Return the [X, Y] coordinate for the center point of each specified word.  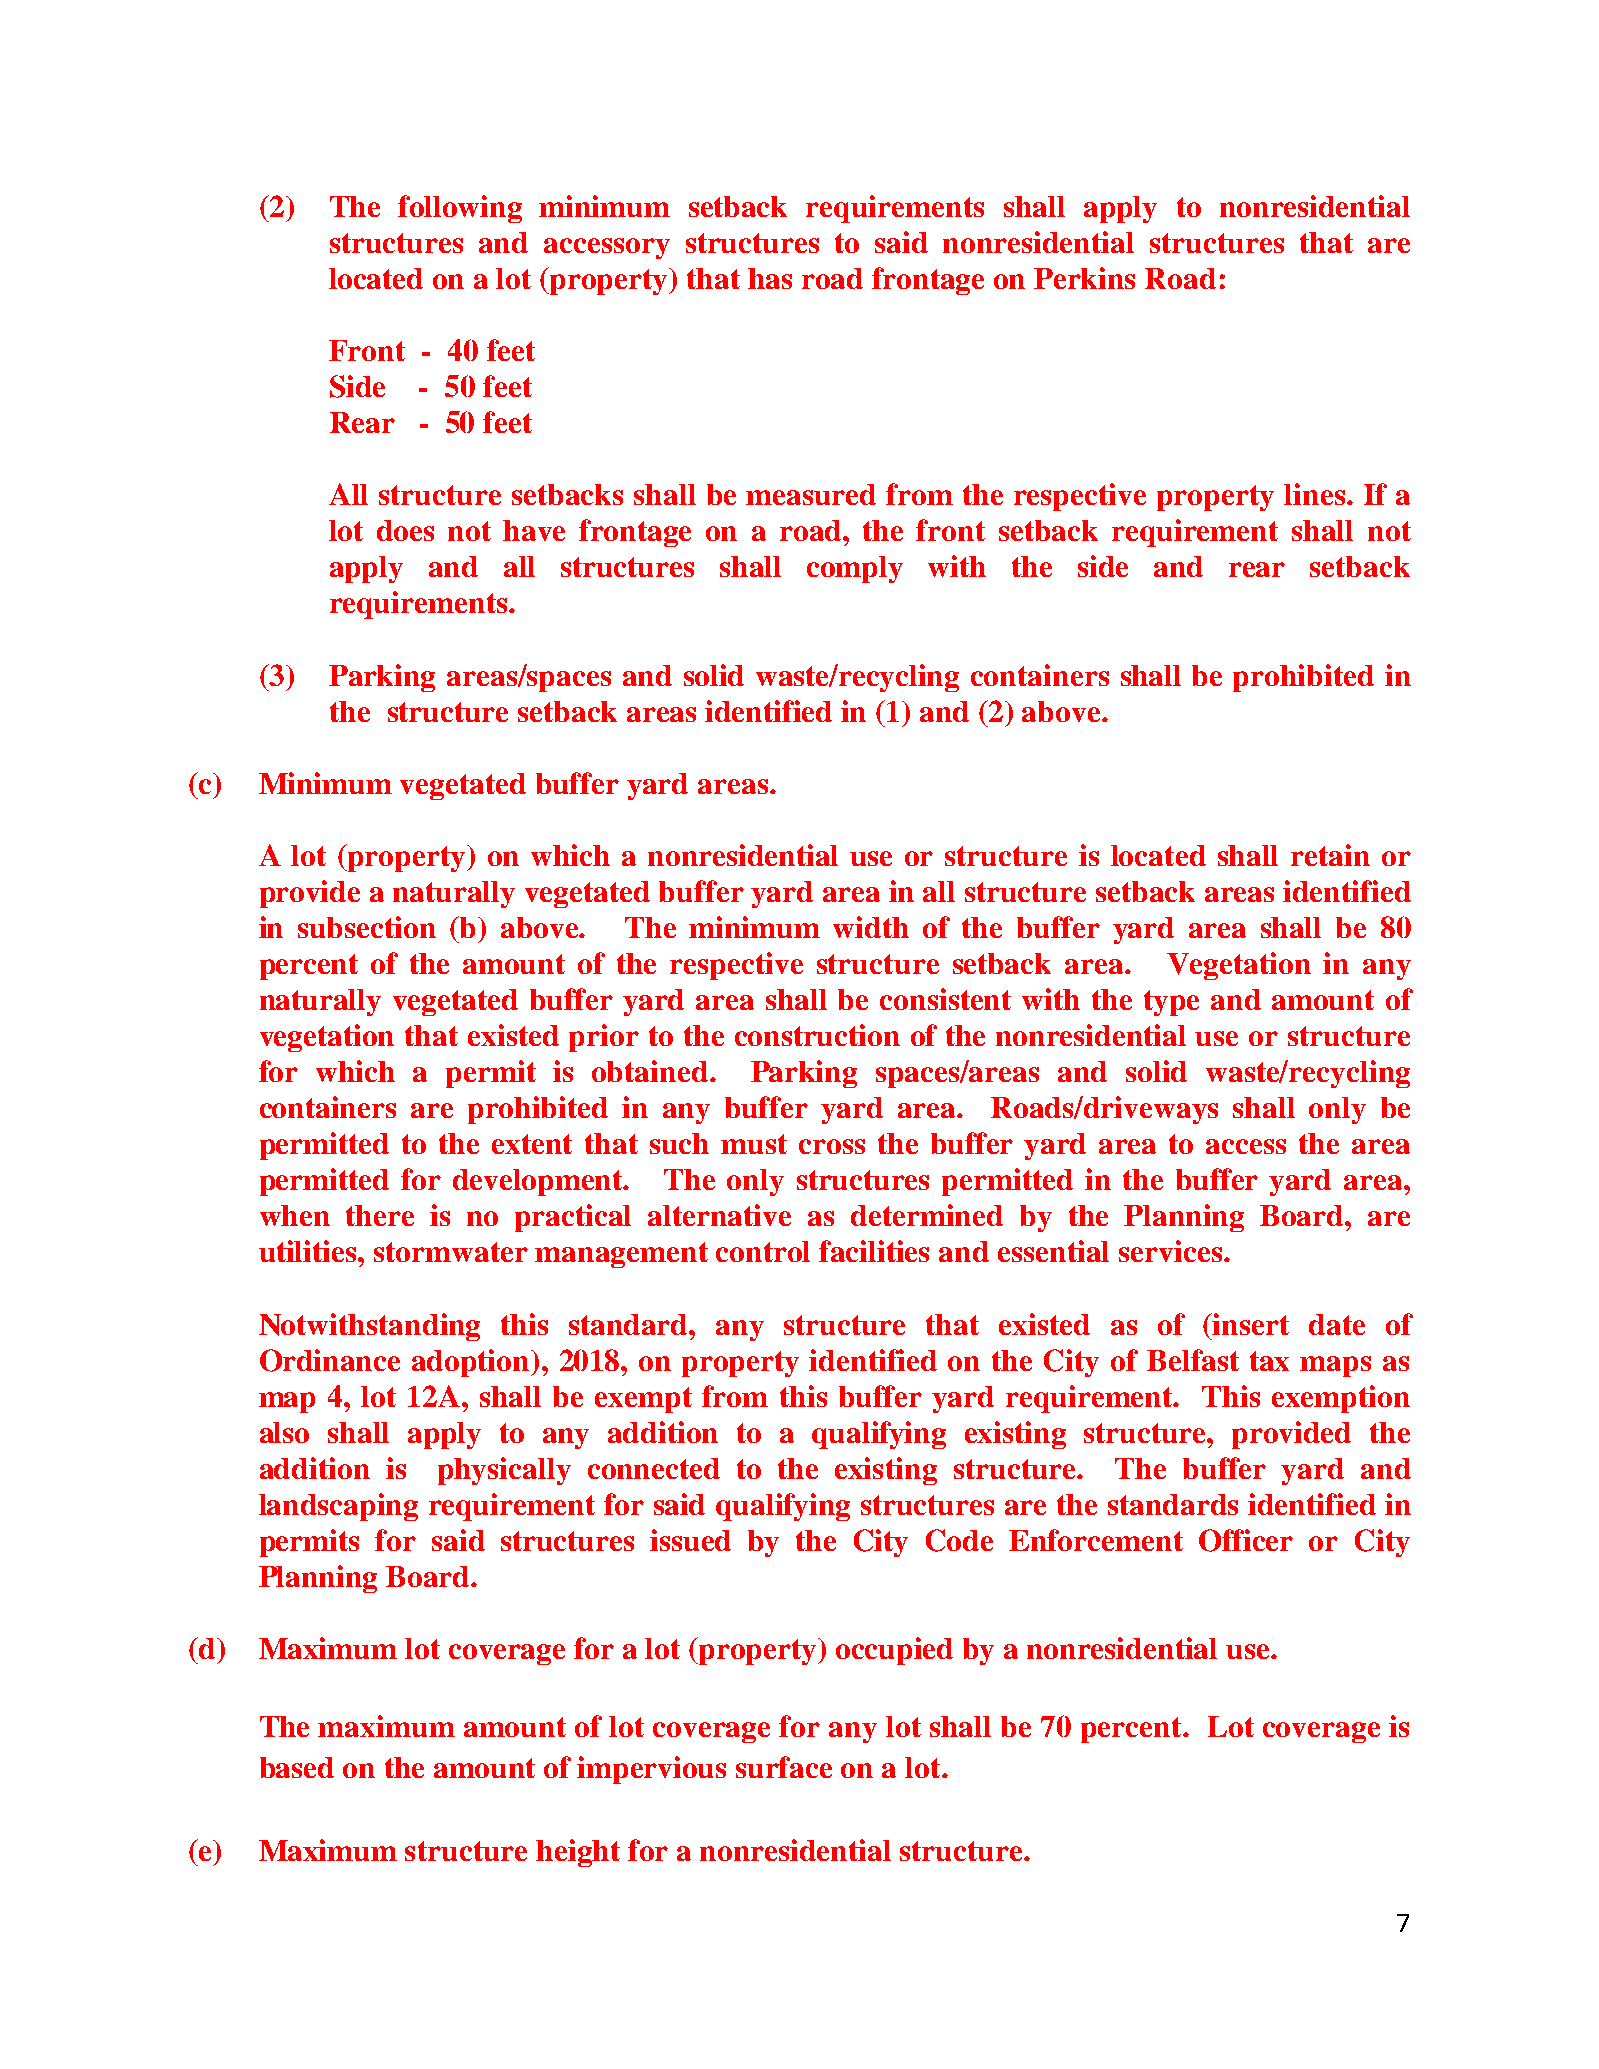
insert [1250, 1324]
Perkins [1084, 278]
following [460, 209]
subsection [367, 927]
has [770, 278]
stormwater [451, 1252]
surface [784, 1767]
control [763, 1251]
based [297, 1767]
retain [1330, 855]
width [871, 927]
